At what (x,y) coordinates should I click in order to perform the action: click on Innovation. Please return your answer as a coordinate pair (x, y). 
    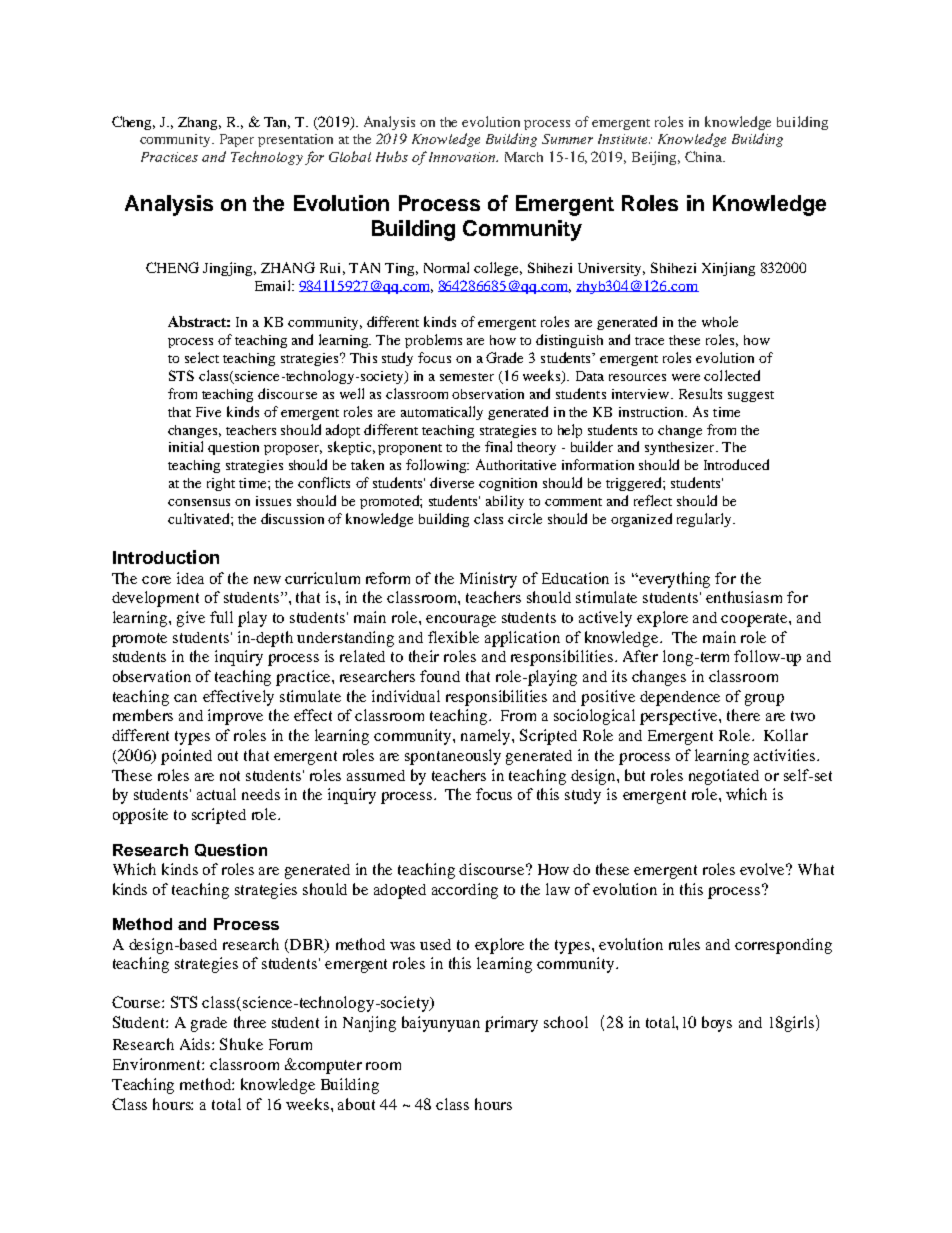
    Looking at the image, I should click on (463, 157).
